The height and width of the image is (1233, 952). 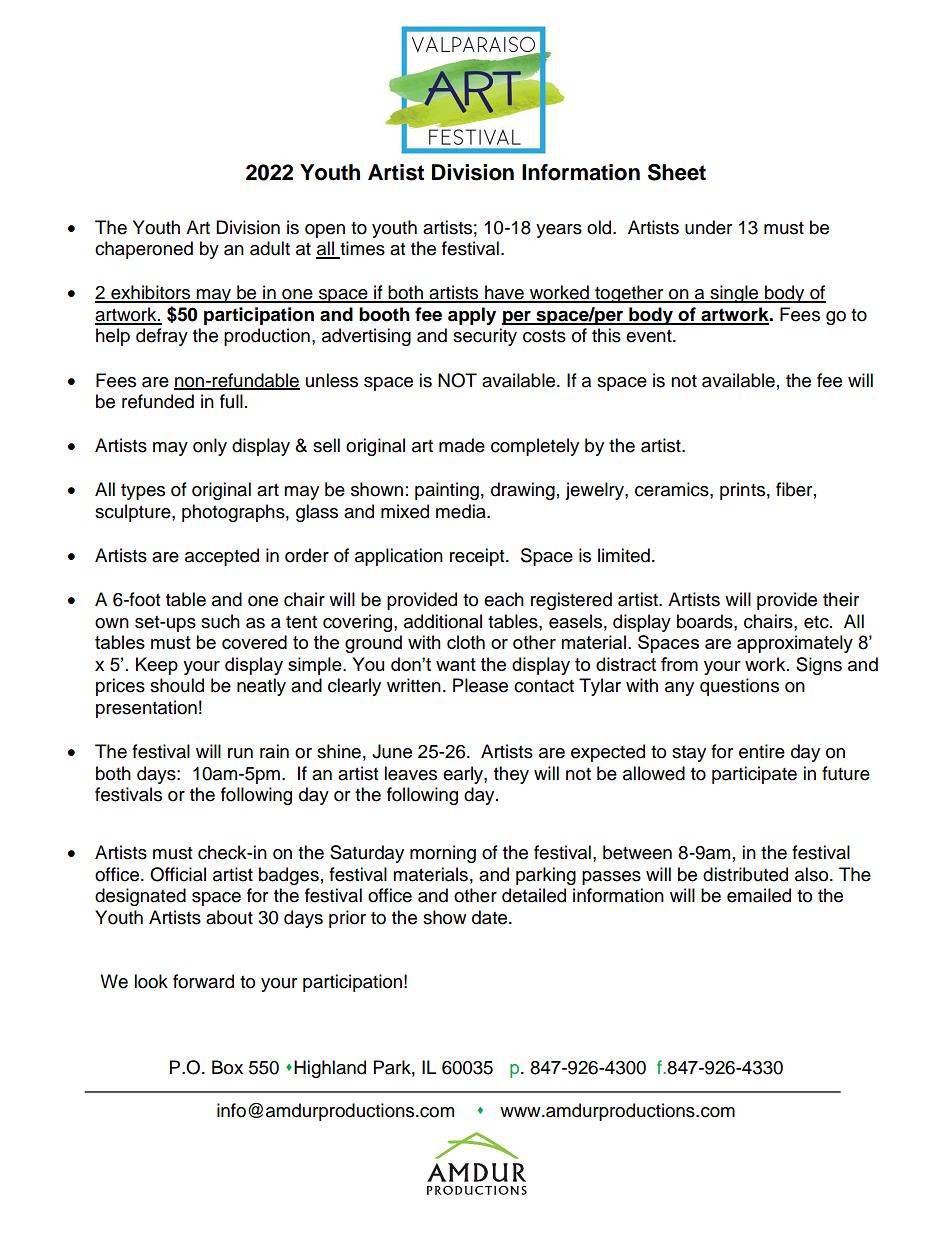 What do you see at coordinates (559, 231) in the image?
I see `years` at bounding box center [559, 231].
